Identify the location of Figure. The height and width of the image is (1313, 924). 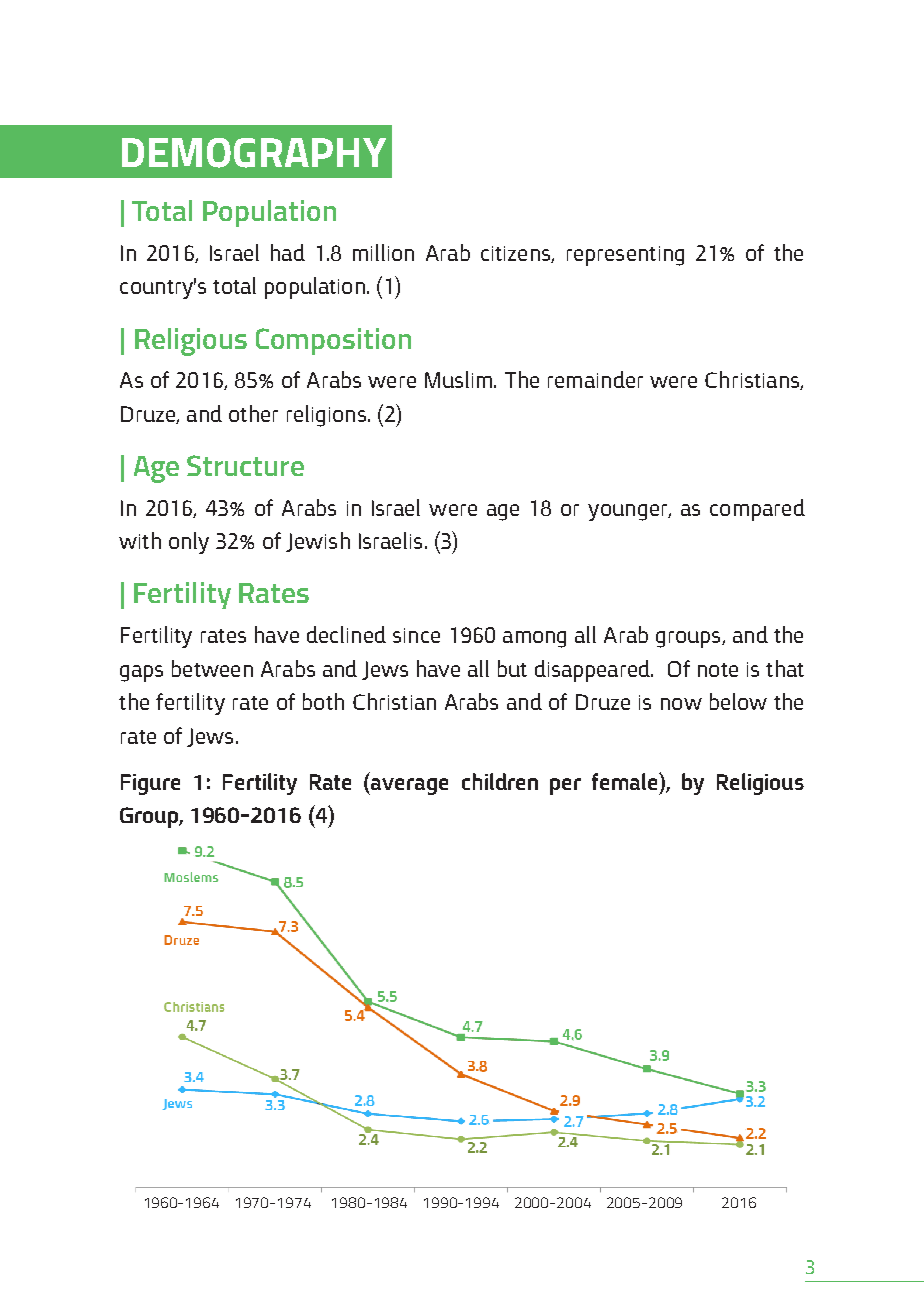
(150, 784).
